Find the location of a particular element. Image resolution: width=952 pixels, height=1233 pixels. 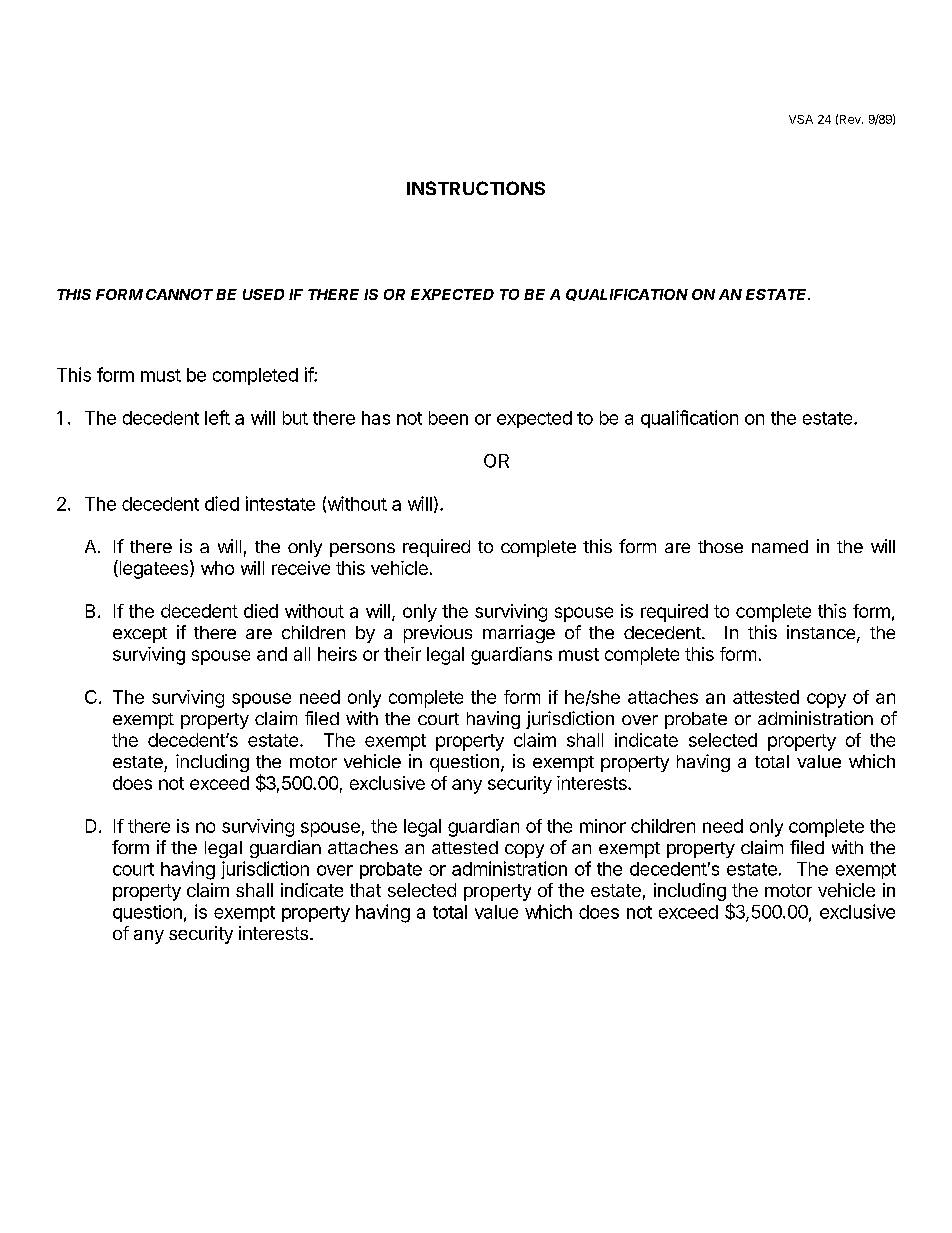

those is located at coordinates (720, 546).
